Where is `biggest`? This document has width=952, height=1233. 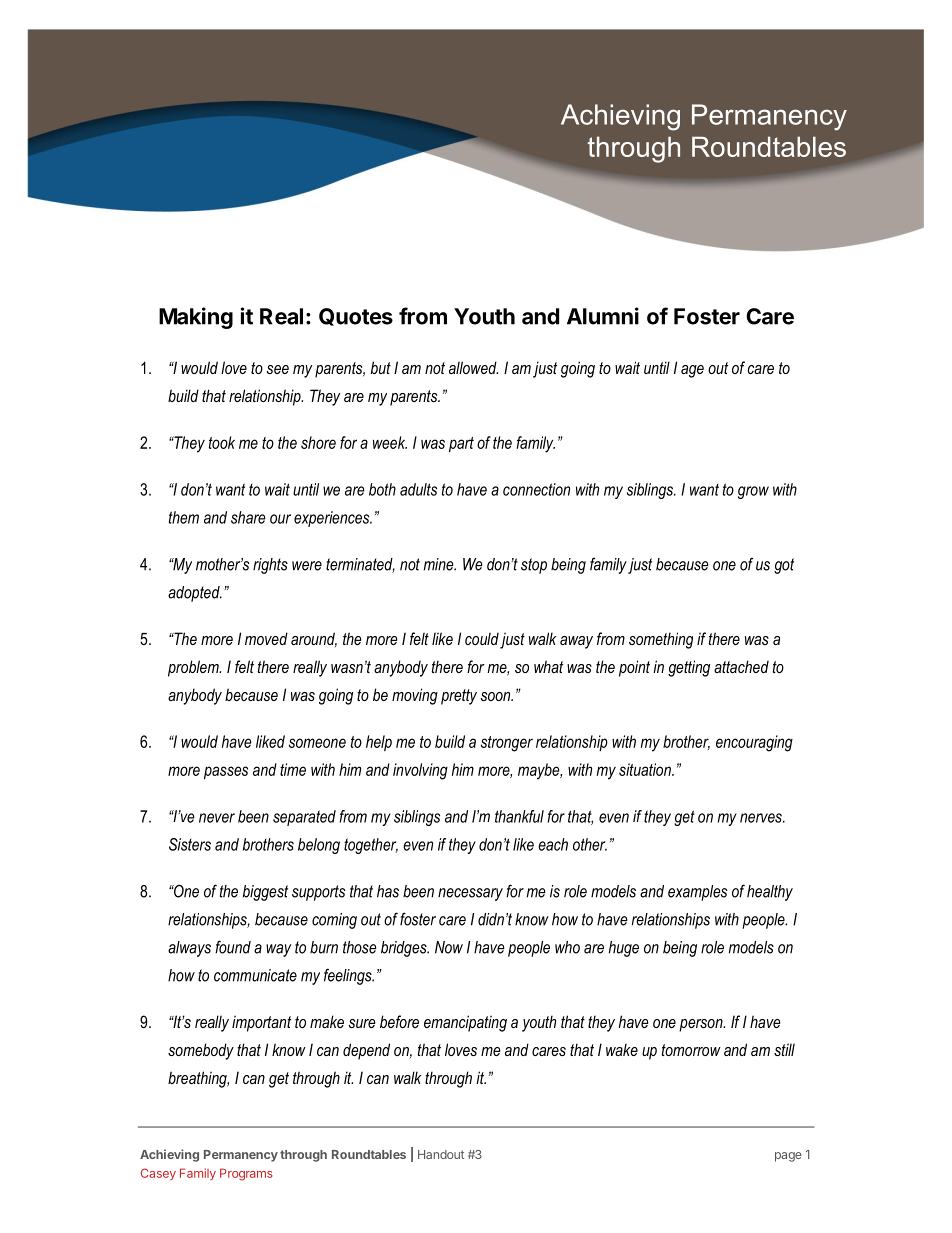 biggest is located at coordinates (265, 893).
